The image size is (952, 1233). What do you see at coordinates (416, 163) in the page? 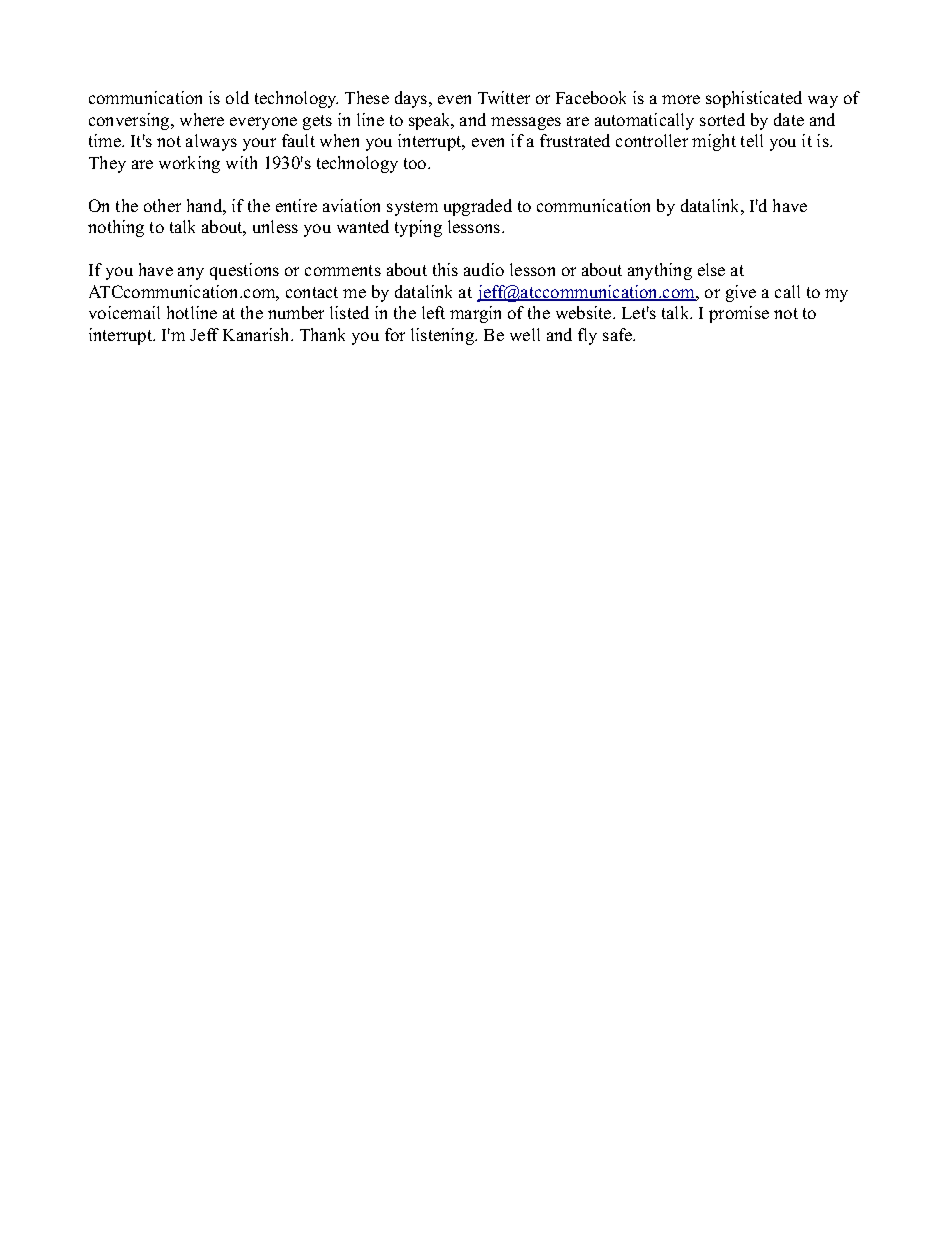
I see `too` at bounding box center [416, 163].
